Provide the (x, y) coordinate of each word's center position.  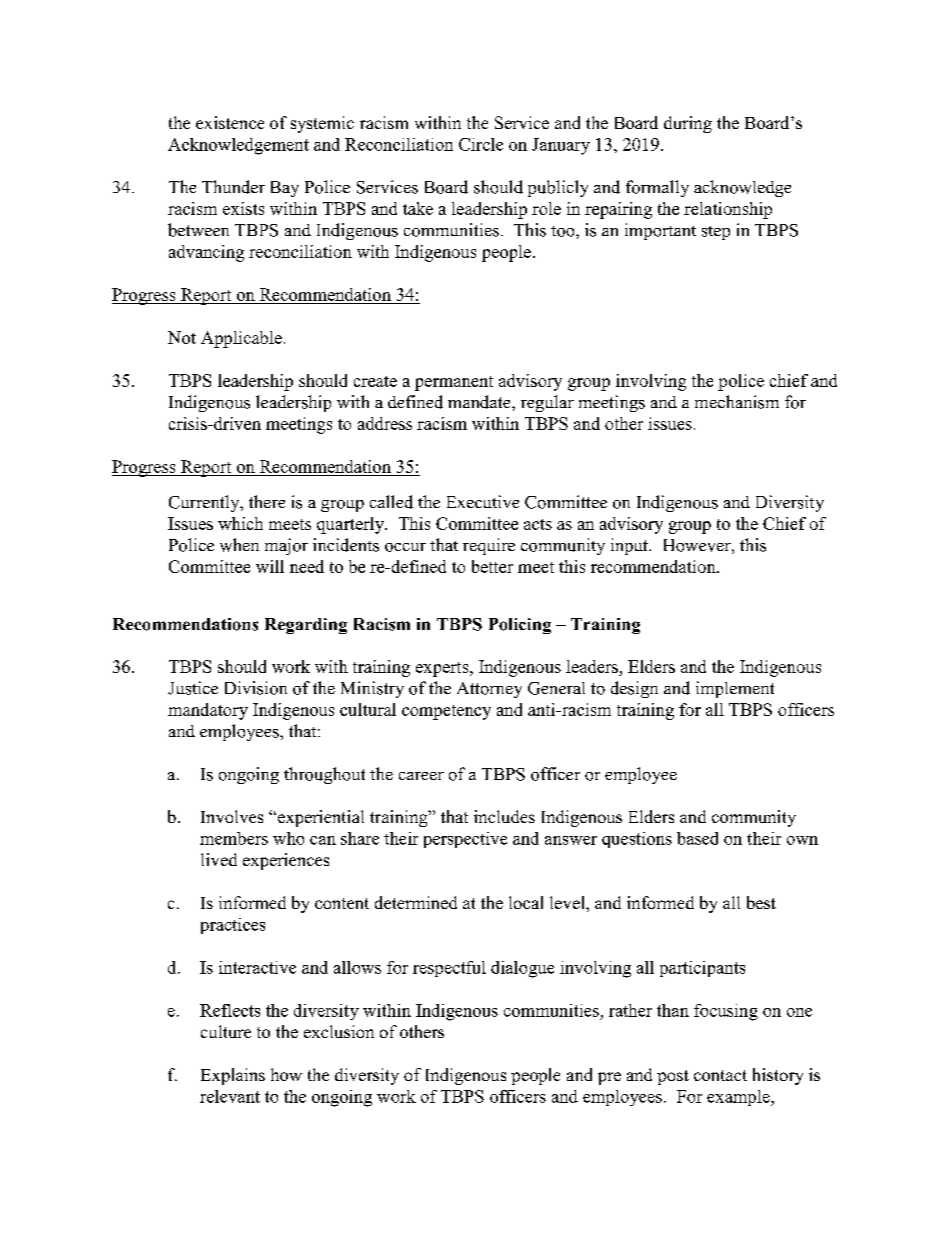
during (688, 124)
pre (609, 1078)
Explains (233, 1076)
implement (735, 689)
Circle (481, 144)
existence (230, 122)
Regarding (306, 626)
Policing (520, 626)
